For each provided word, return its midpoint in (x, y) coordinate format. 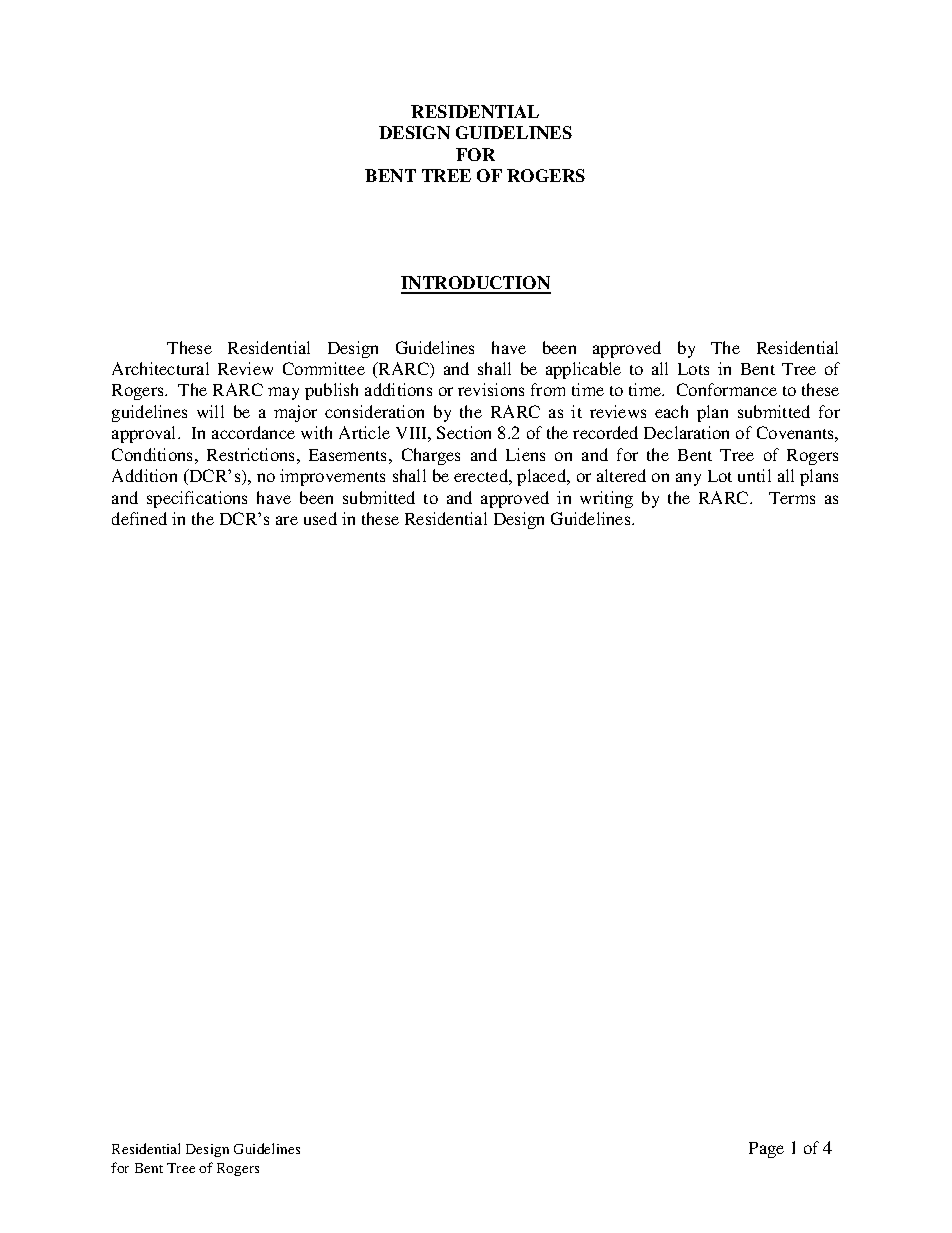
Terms (792, 498)
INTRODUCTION (476, 284)
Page (766, 1150)
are (287, 520)
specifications (197, 499)
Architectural (160, 368)
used (320, 518)
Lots (693, 369)
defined (139, 518)
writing (606, 499)
